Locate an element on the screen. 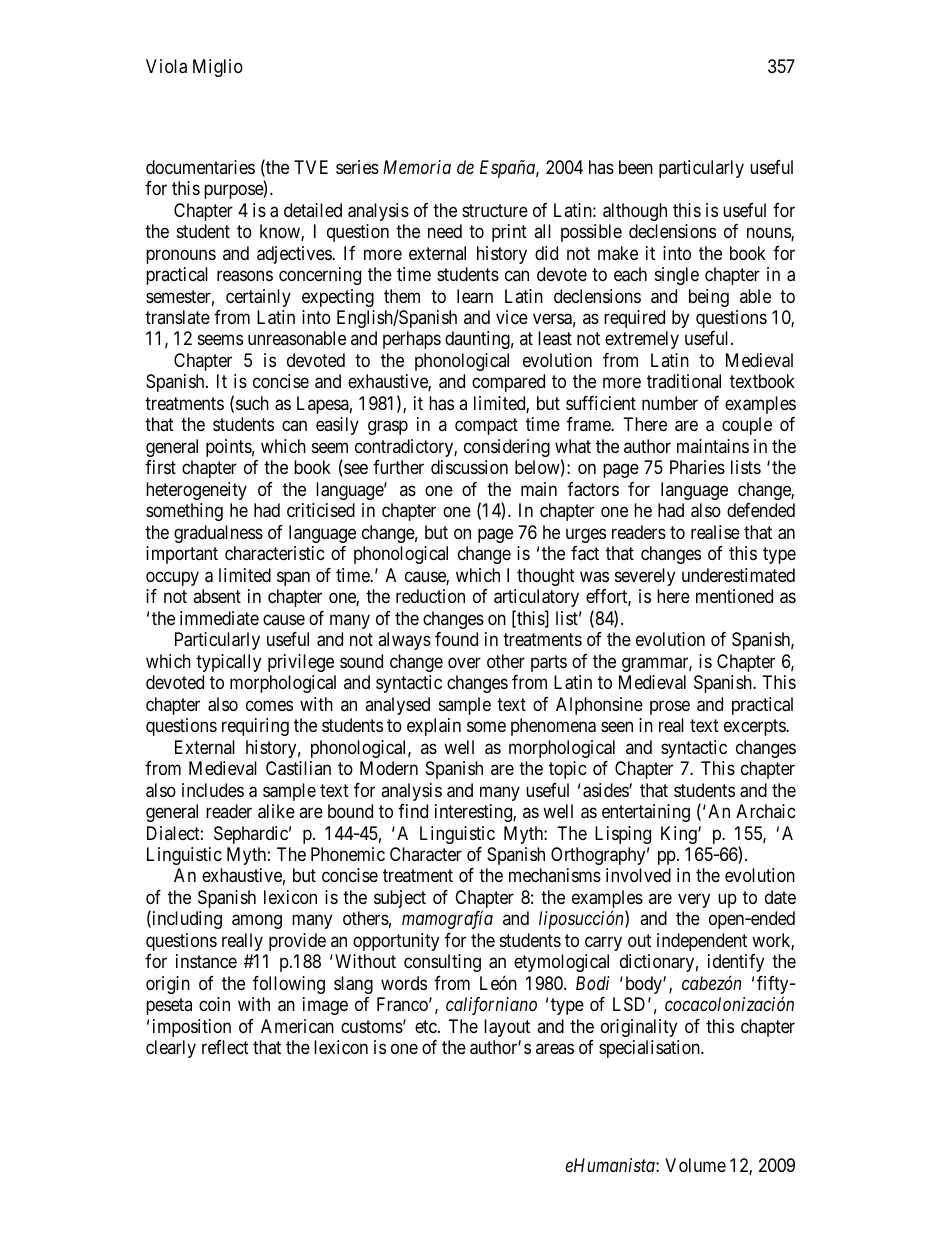  certainly is located at coordinates (258, 298).
